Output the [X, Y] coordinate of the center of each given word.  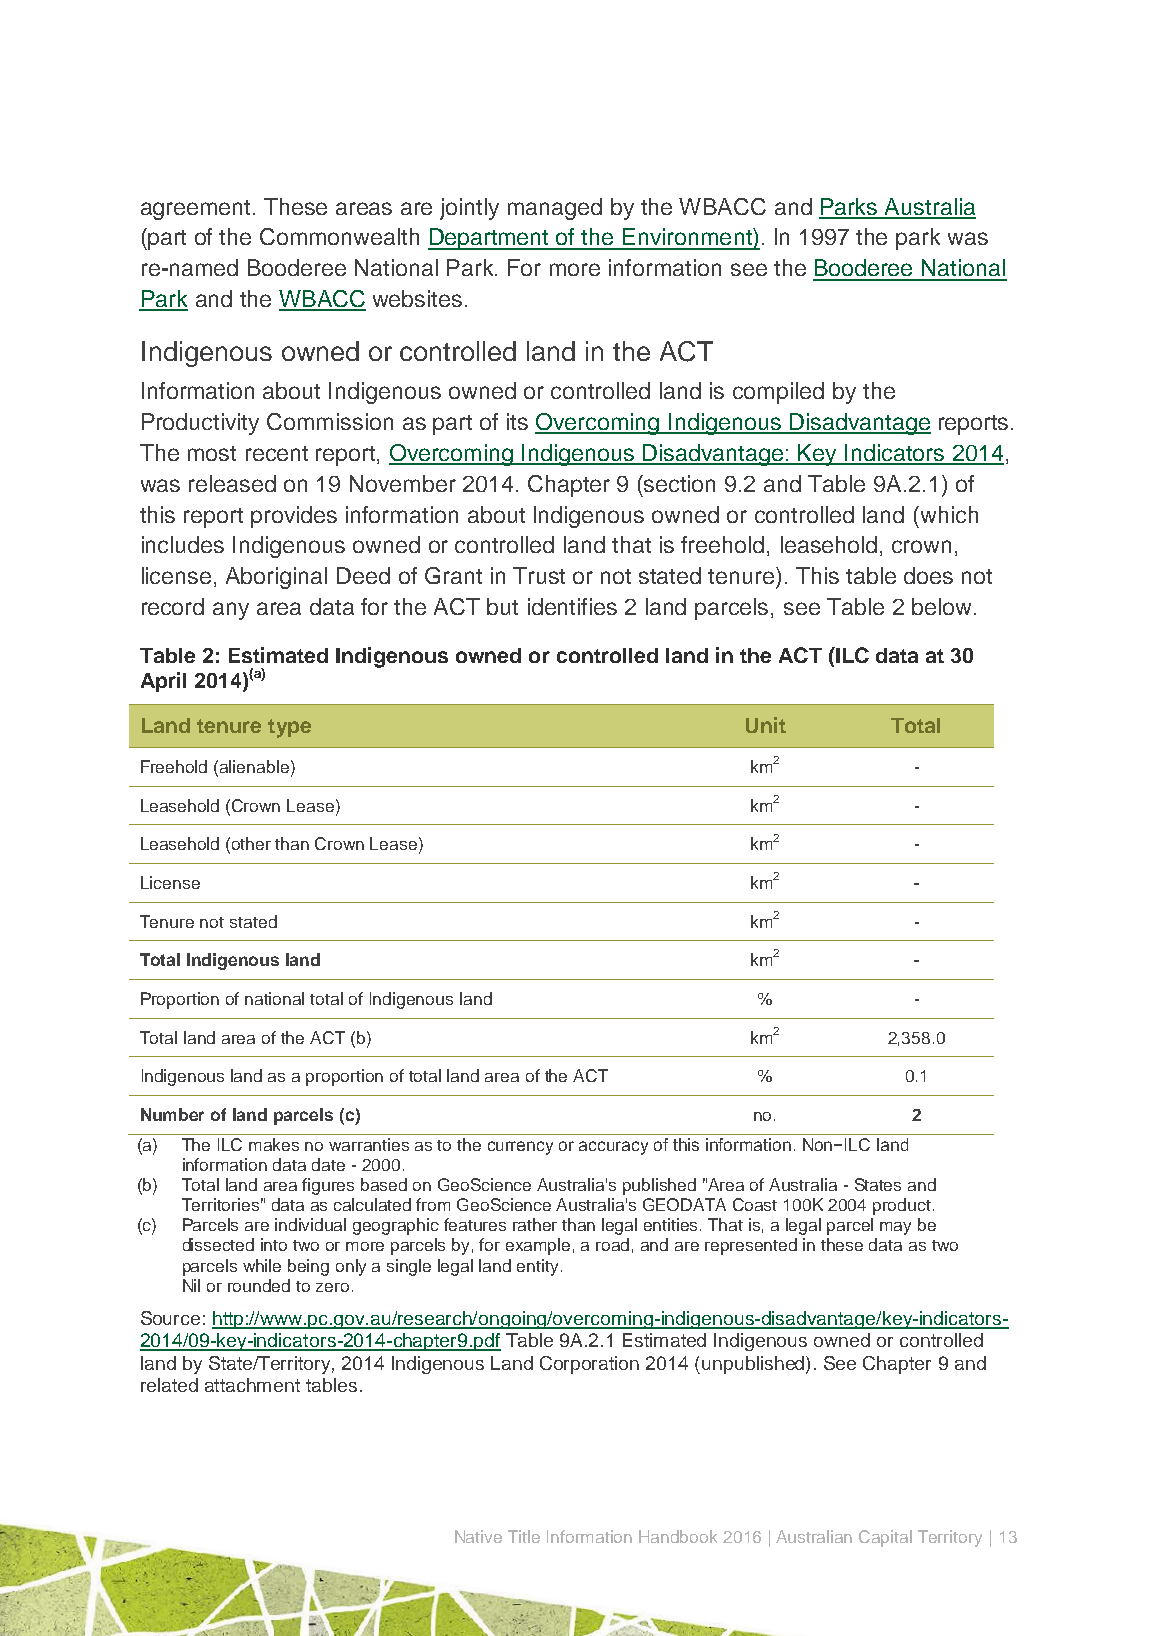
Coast [755, 1204]
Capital [885, 1538]
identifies [572, 606]
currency [520, 1148]
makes [274, 1144]
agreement [197, 210]
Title [524, 1536]
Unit [766, 725]
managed [555, 209]
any [231, 611]
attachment [252, 1385]
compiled [778, 393]
